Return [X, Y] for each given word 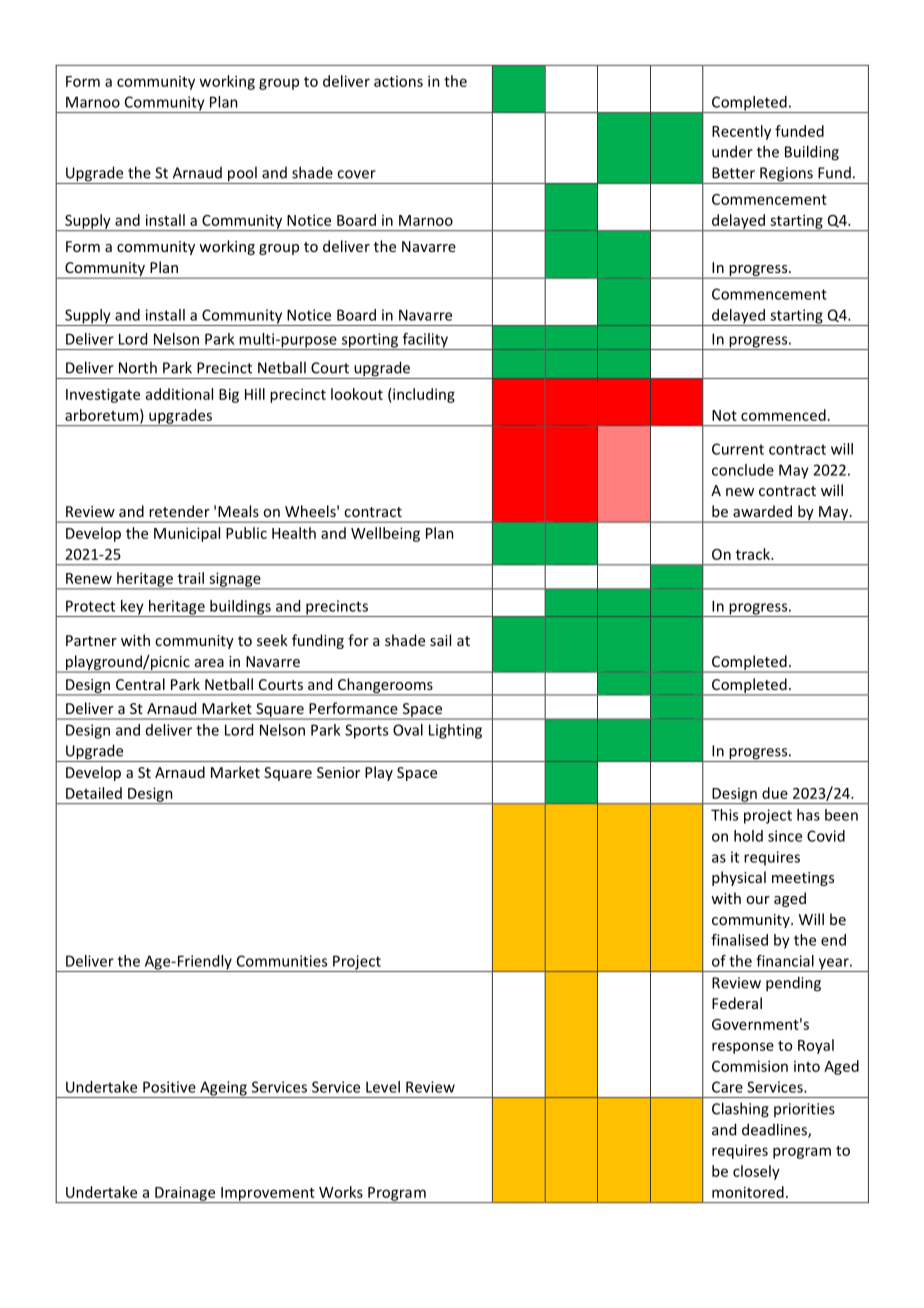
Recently [741, 132]
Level [383, 1087]
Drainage [185, 1194]
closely [756, 1172]
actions [398, 81]
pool [242, 175]
